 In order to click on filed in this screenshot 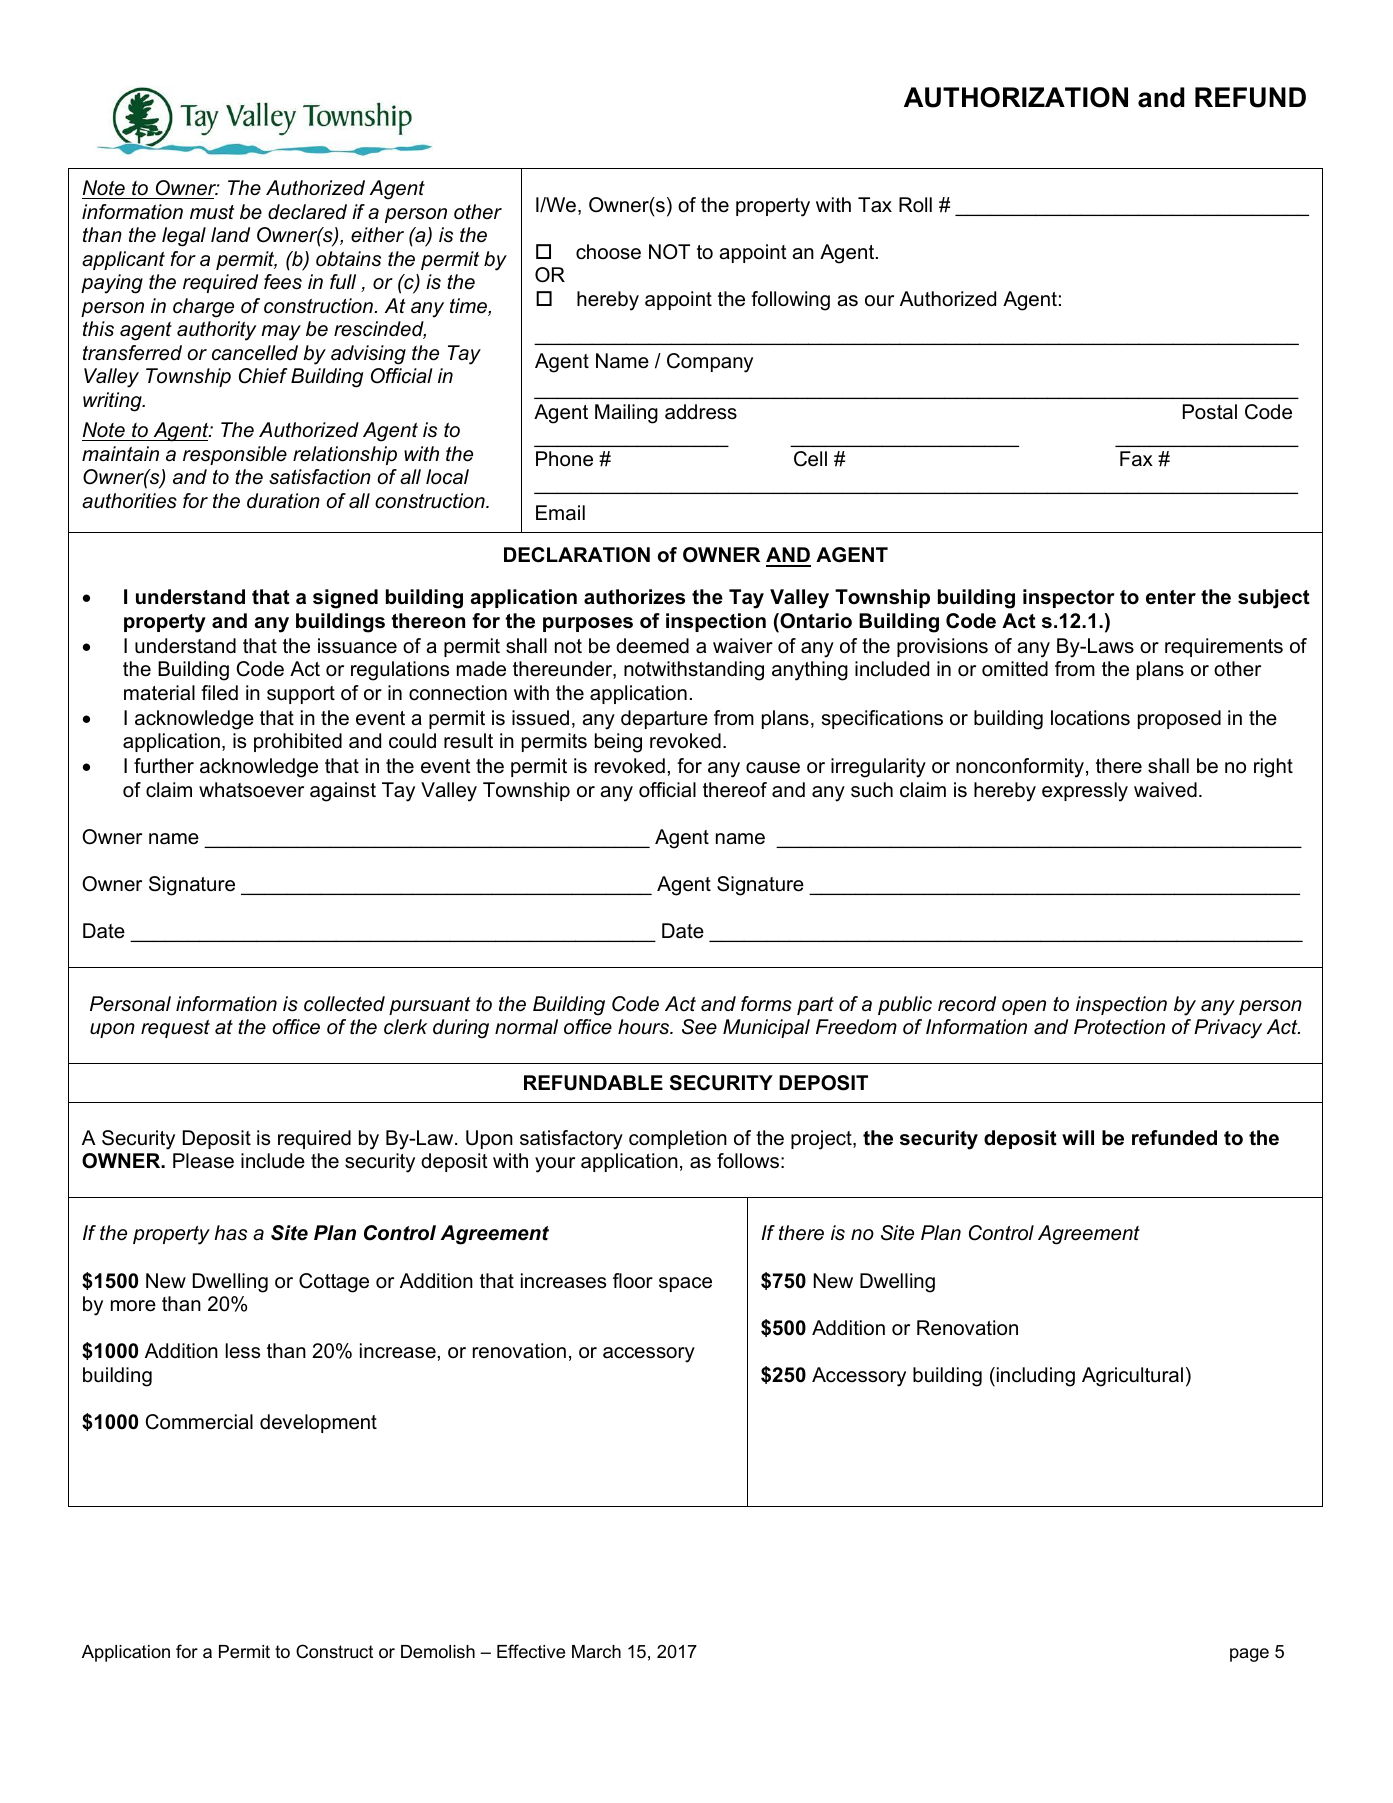, I will do `click(219, 693)`.
